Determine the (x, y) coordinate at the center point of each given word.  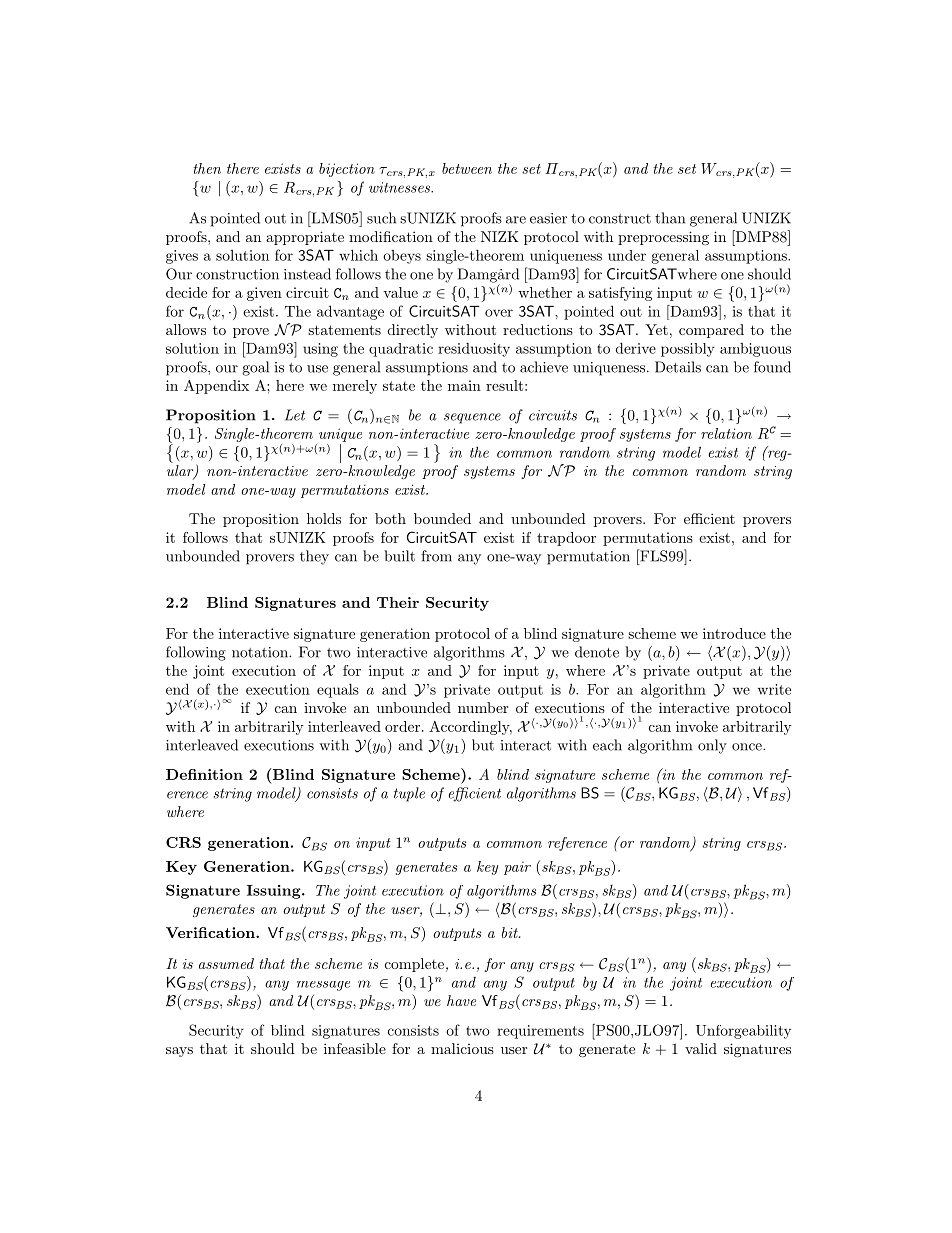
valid (701, 1048)
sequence (472, 418)
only (712, 746)
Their (398, 602)
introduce (734, 633)
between (467, 168)
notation (261, 652)
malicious (462, 1048)
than (670, 218)
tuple (409, 794)
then (207, 168)
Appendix (216, 387)
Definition (204, 774)
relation (726, 433)
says (179, 1052)
